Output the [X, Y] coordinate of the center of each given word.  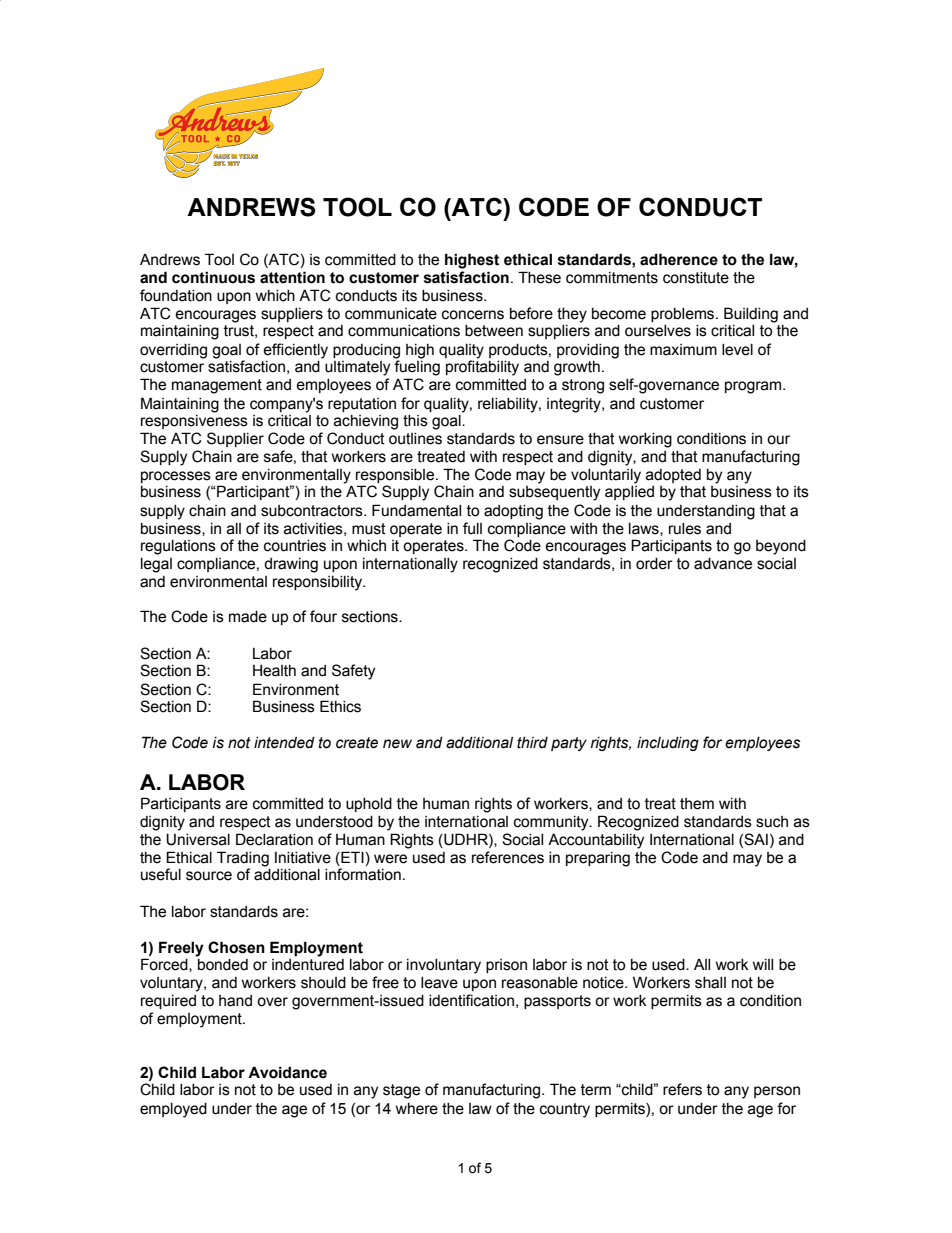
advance [723, 564]
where [417, 1109]
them [697, 804]
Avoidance [287, 1072]
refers [682, 1089]
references [508, 857]
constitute [696, 278]
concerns [473, 315]
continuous [213, 277]
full [472, 528]
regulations [178, 547]
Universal [198, 839]
